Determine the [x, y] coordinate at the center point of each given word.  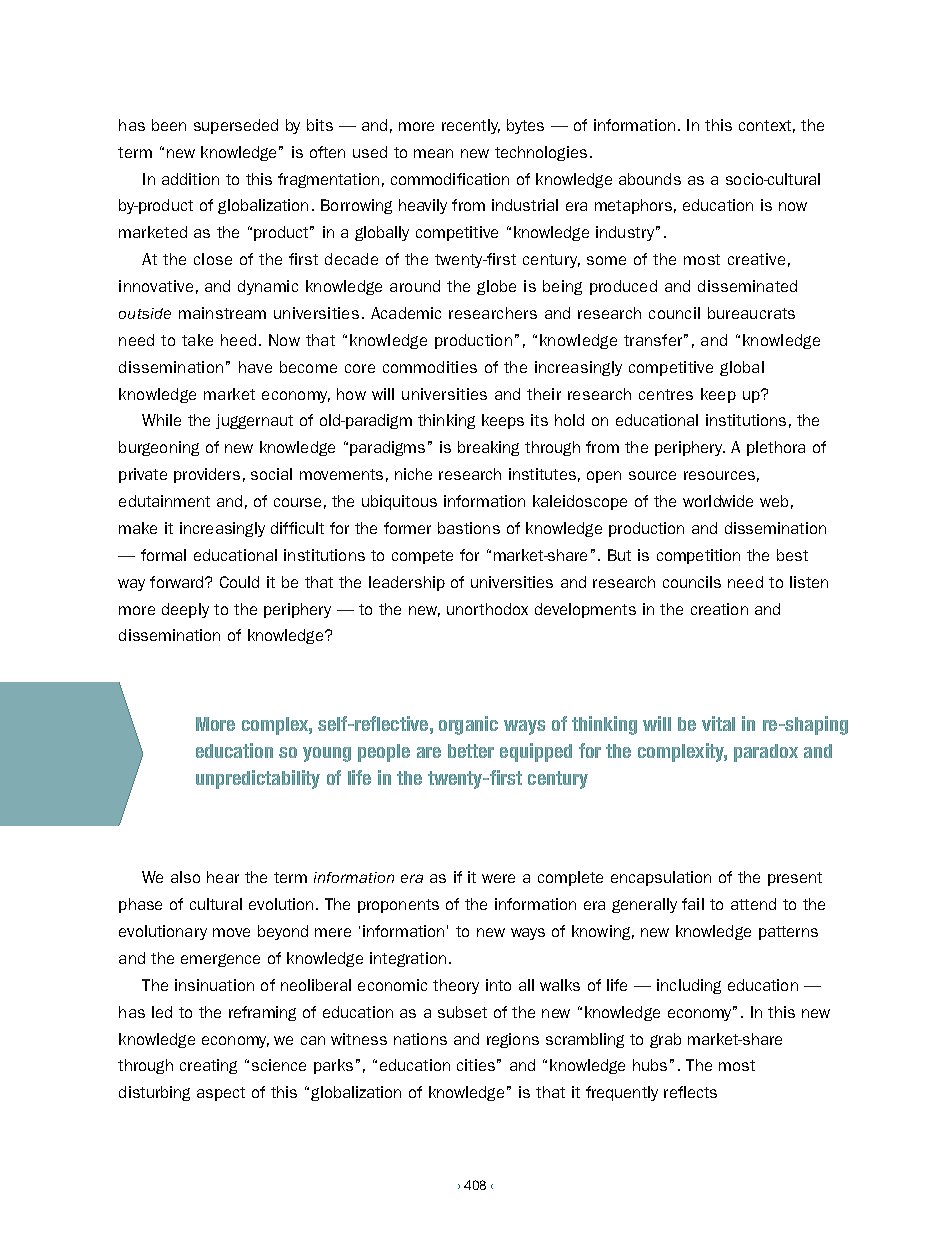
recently [471, 126]
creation [719, 609]
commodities [430, 367]
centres [666, 394]
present [795, 879]
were [498, 878]
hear [223, 877]
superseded [236, 126]
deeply [185, 610]
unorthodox [487, 609]
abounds [650, 179]
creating [208, 1066]
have [255, 367]
